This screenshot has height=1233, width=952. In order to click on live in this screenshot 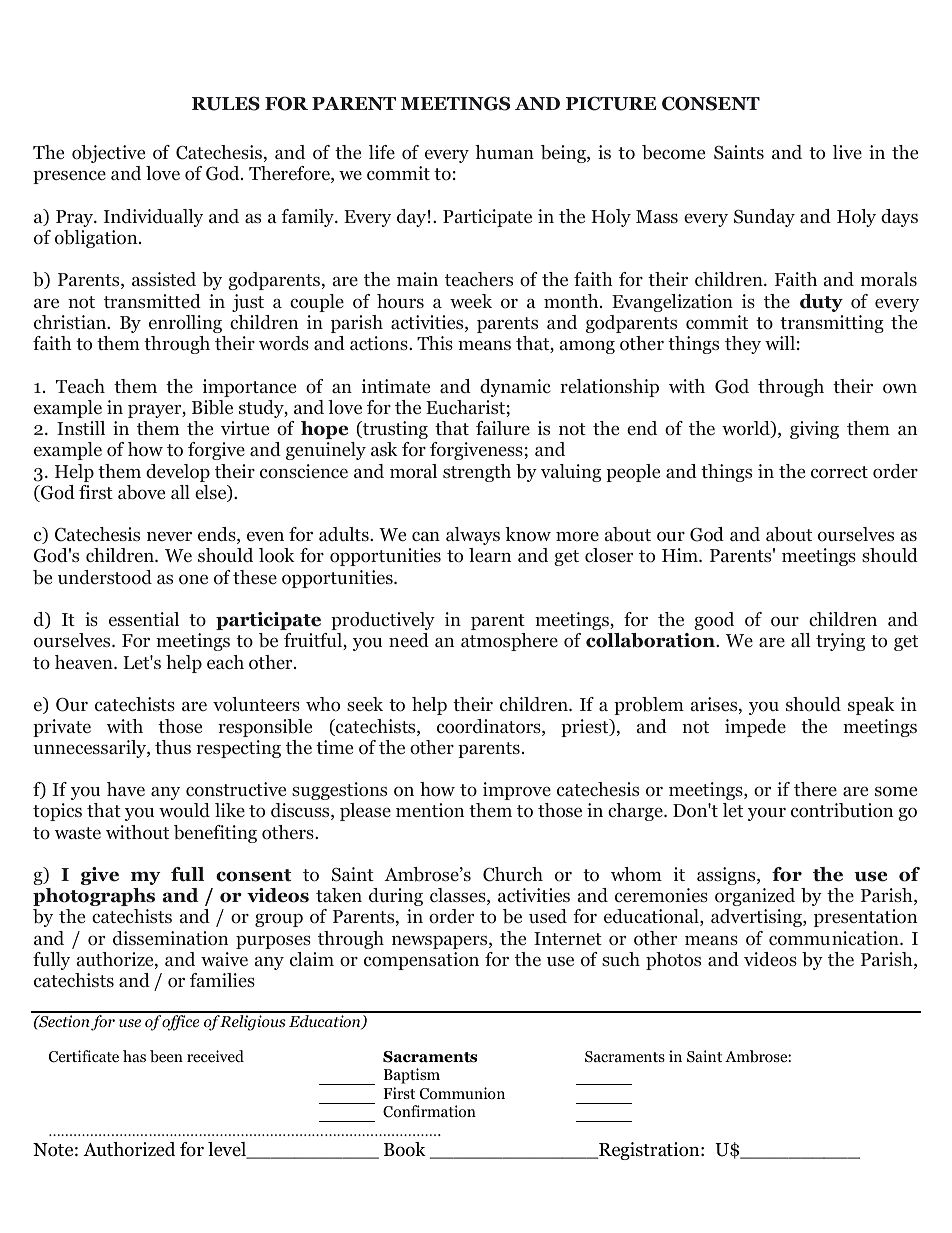, I will do `click(847, 152)`.
